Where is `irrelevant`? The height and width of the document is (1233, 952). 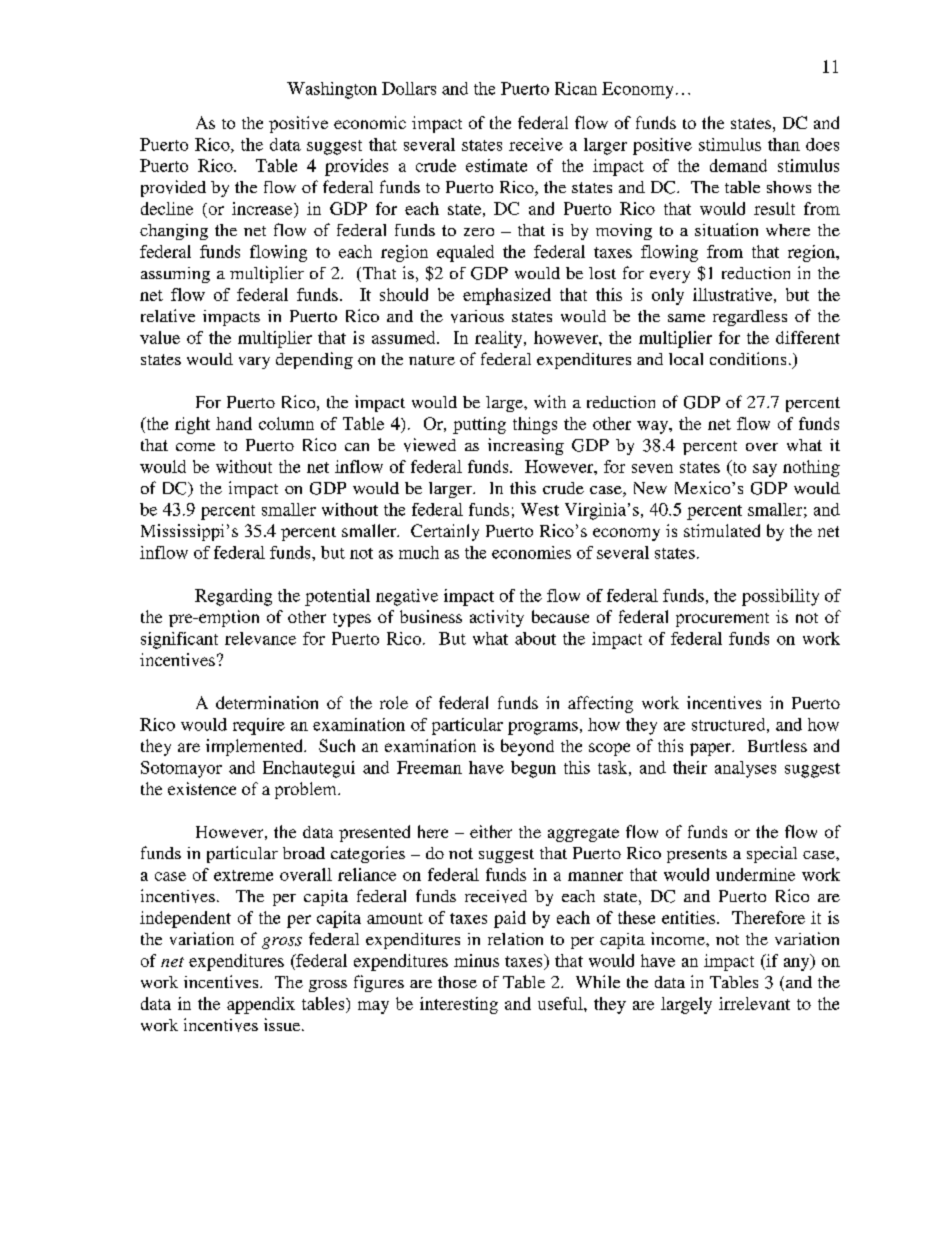
irrelevant is located at coordinates (754, 1003).
